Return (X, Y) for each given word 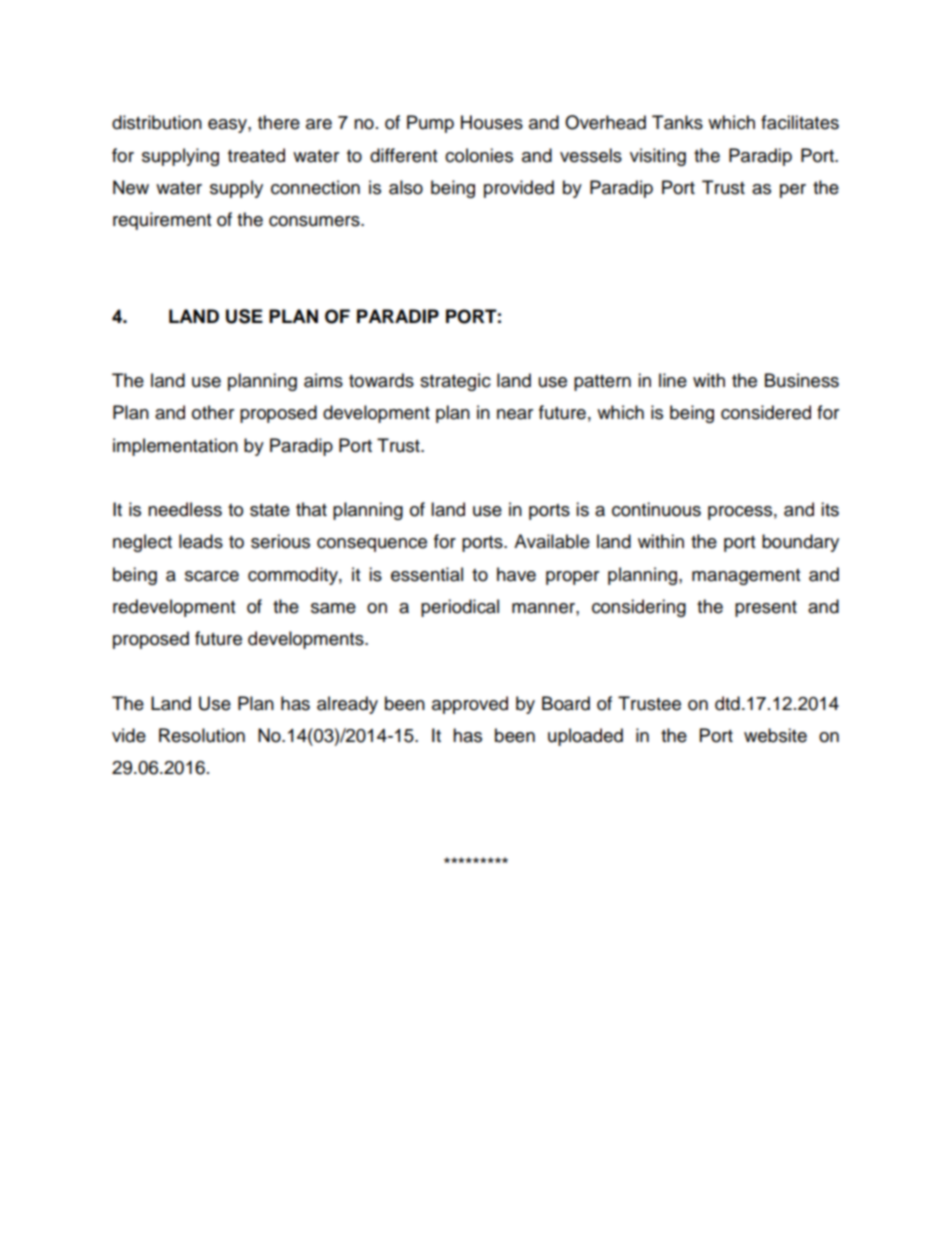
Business (802, 380)
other (213, 412)
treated (256, 155)
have (516, 574)
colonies (479, 155)
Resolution (202, 735)
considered (766, 412)
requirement (162, 221)
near (515, 414)
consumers (315, 221)
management (746, 577)
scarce (212, 576)
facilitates (800, 122)
